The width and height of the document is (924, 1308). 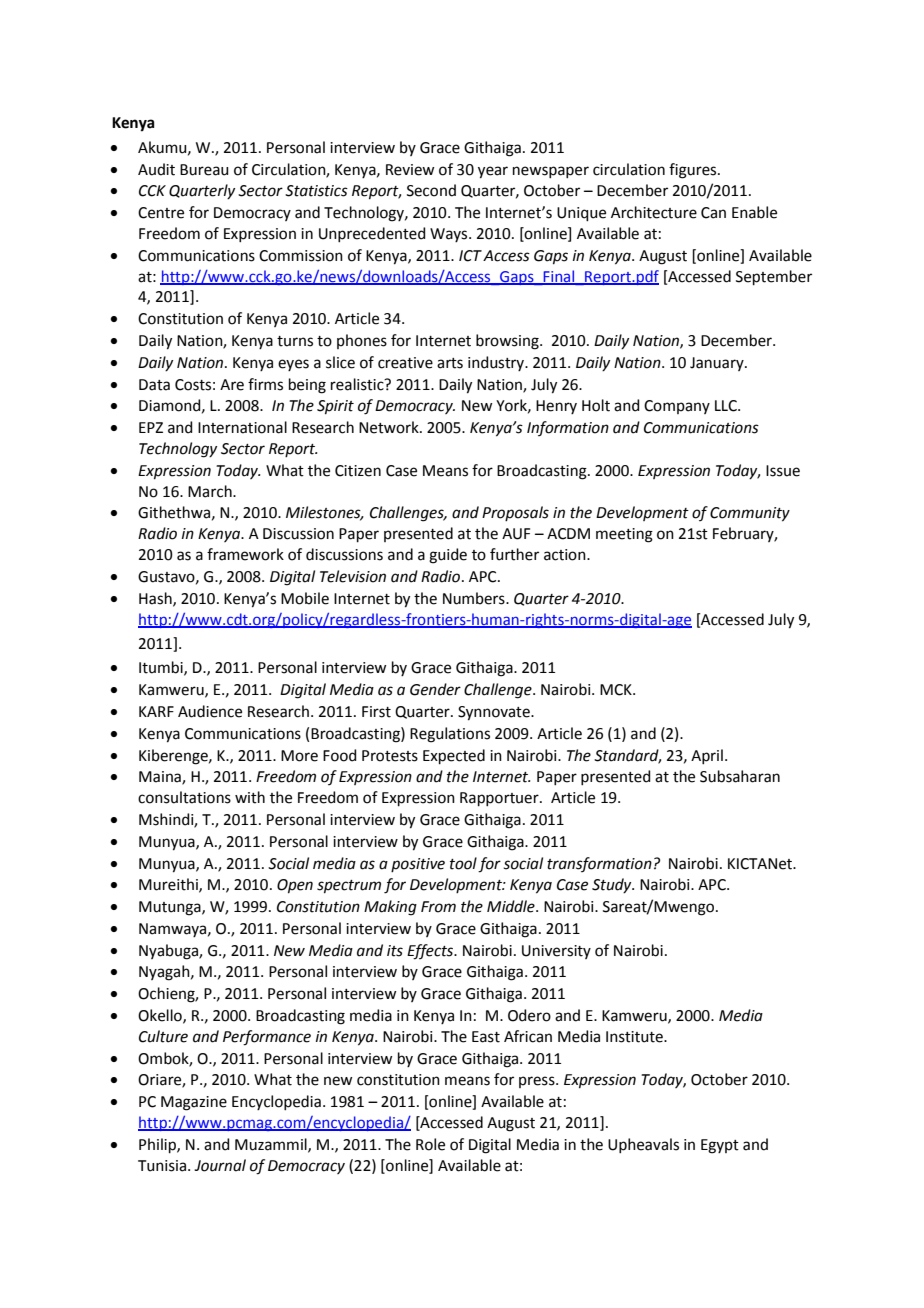 I want to click on Audience, so click(x=210, y=711).
